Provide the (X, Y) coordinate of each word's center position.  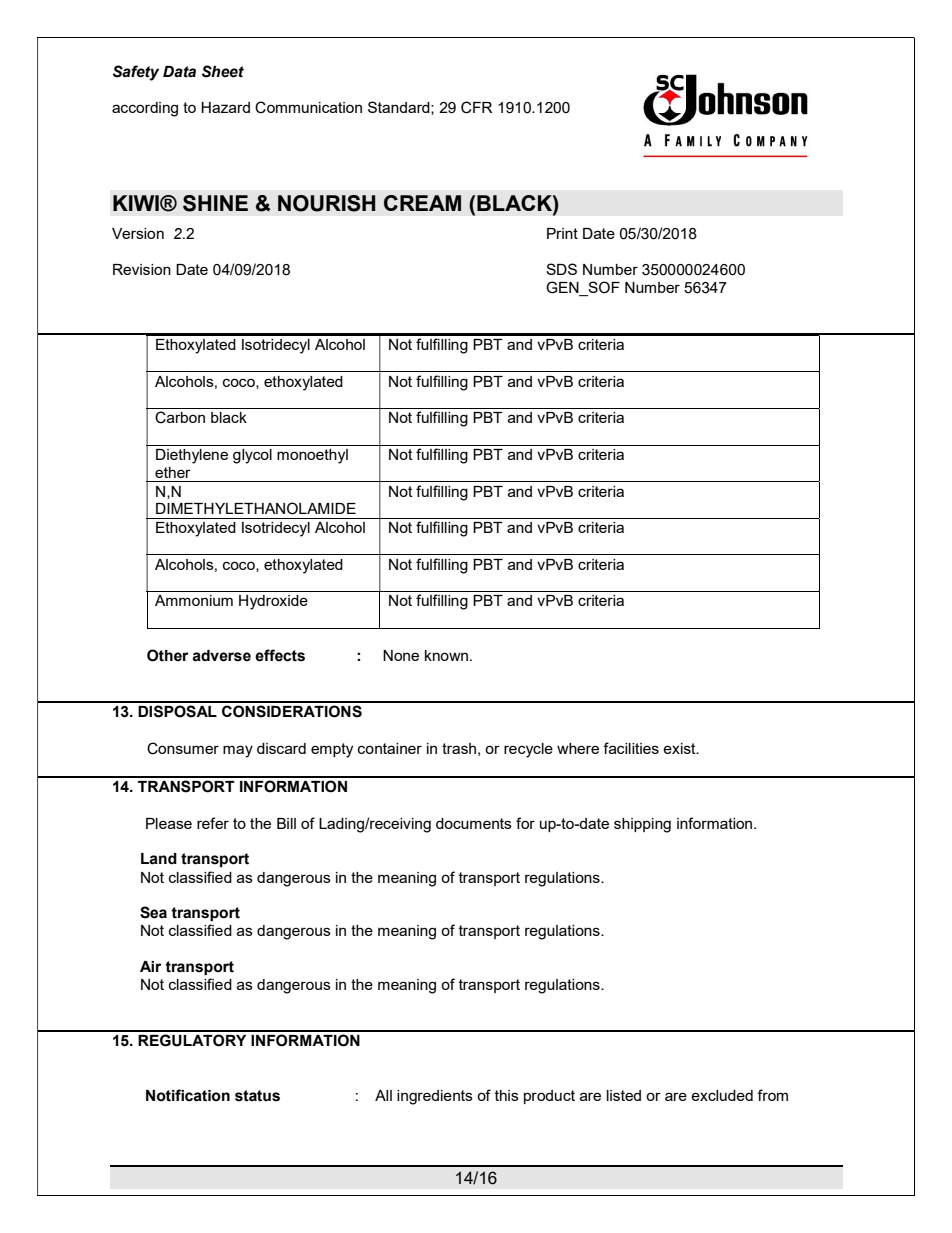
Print (562, 233)
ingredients (435, 1097)
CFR (476, 107)
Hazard (225, 107)
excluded (722, 1095)
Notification (188, 1095)
